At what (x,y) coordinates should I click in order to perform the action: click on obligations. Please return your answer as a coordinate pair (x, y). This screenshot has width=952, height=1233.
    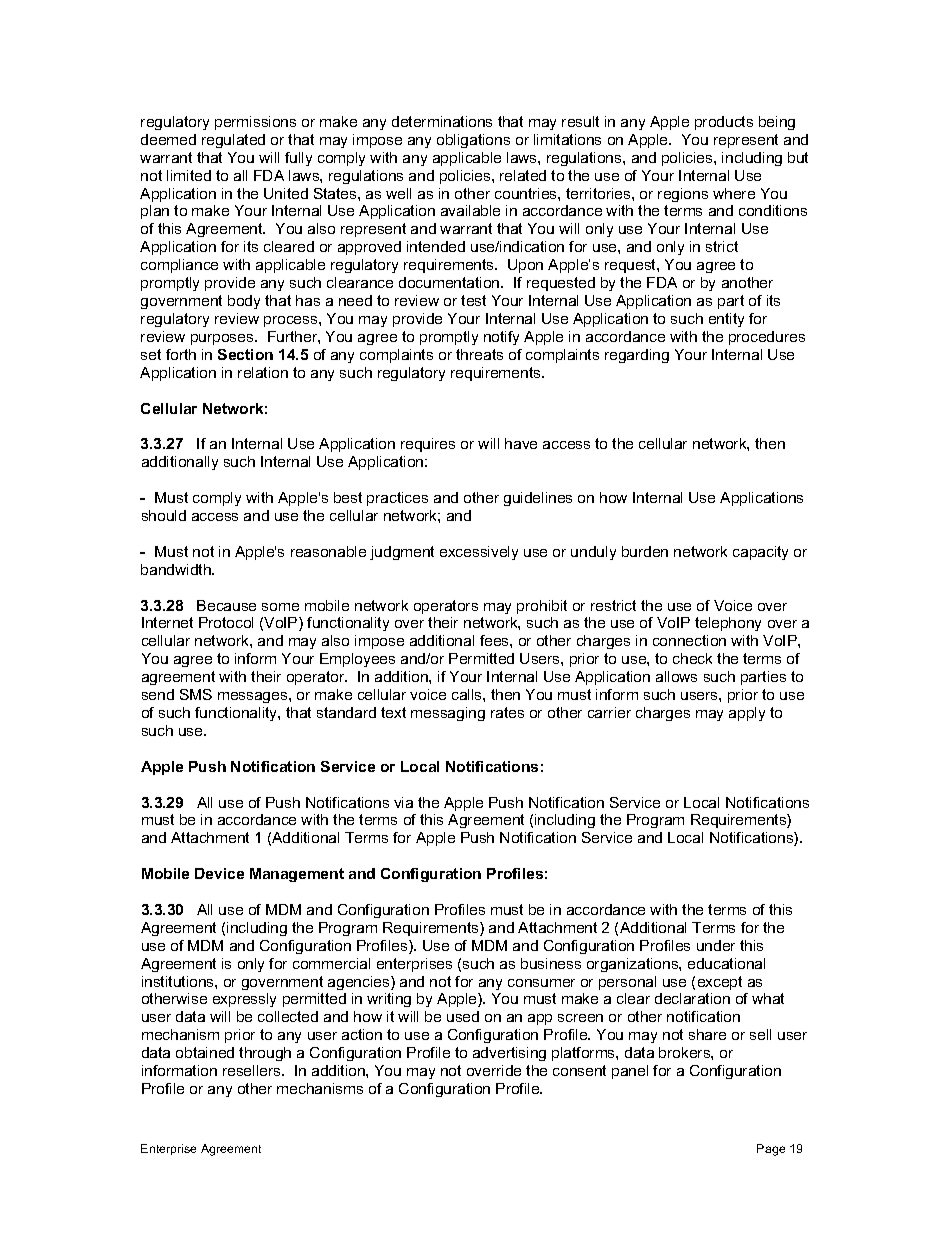
    Looking at the image, I should click on (473, 141).
